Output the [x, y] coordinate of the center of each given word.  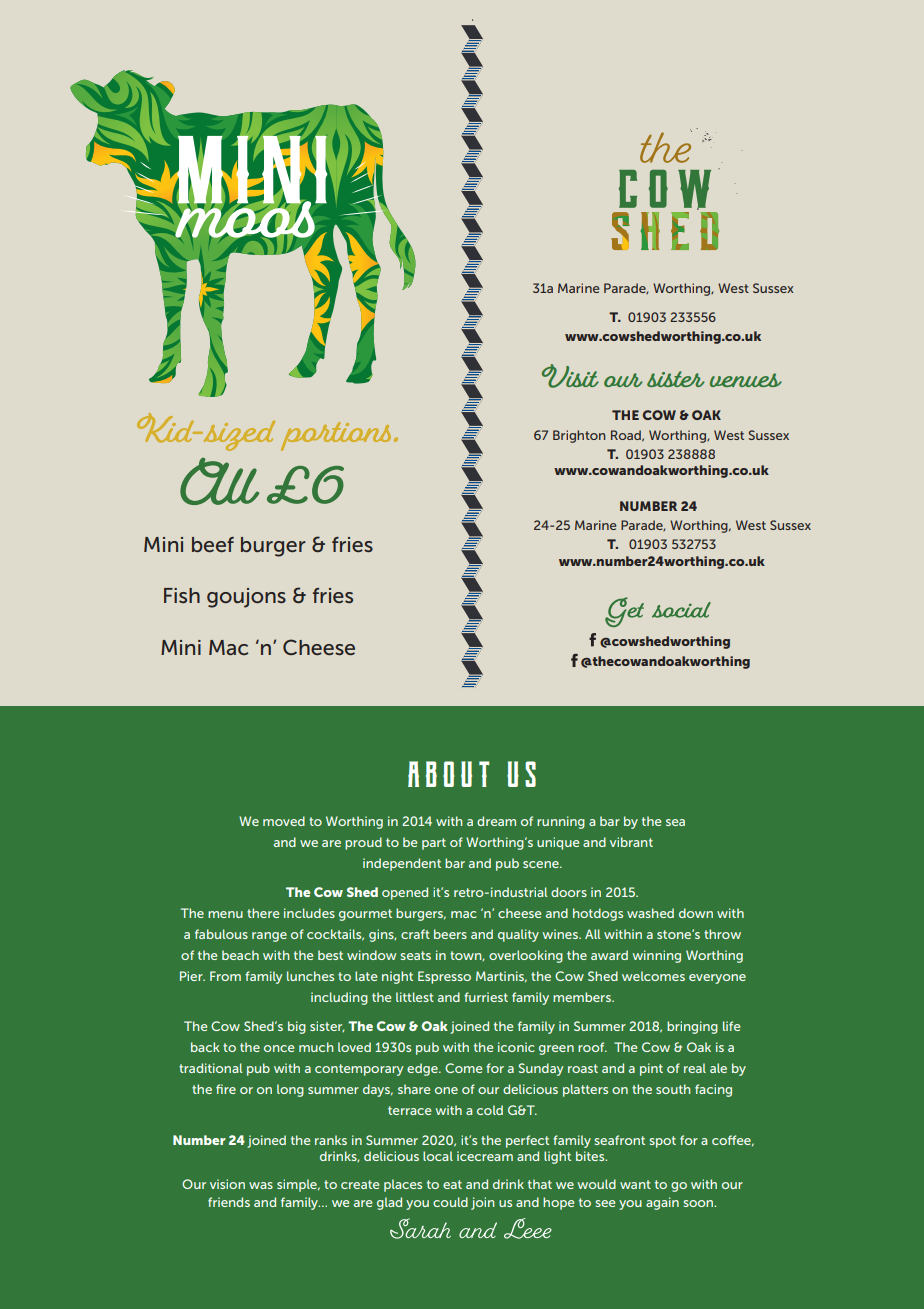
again [662, 1203]
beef [213, 544]
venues [746, 380]
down [696, 913]
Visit [570, 376]
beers [450, 934]
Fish [182, 595]
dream [496, 821]
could [450, 1202]
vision [227, 1184]
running [561, 822]
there [263, 913]
